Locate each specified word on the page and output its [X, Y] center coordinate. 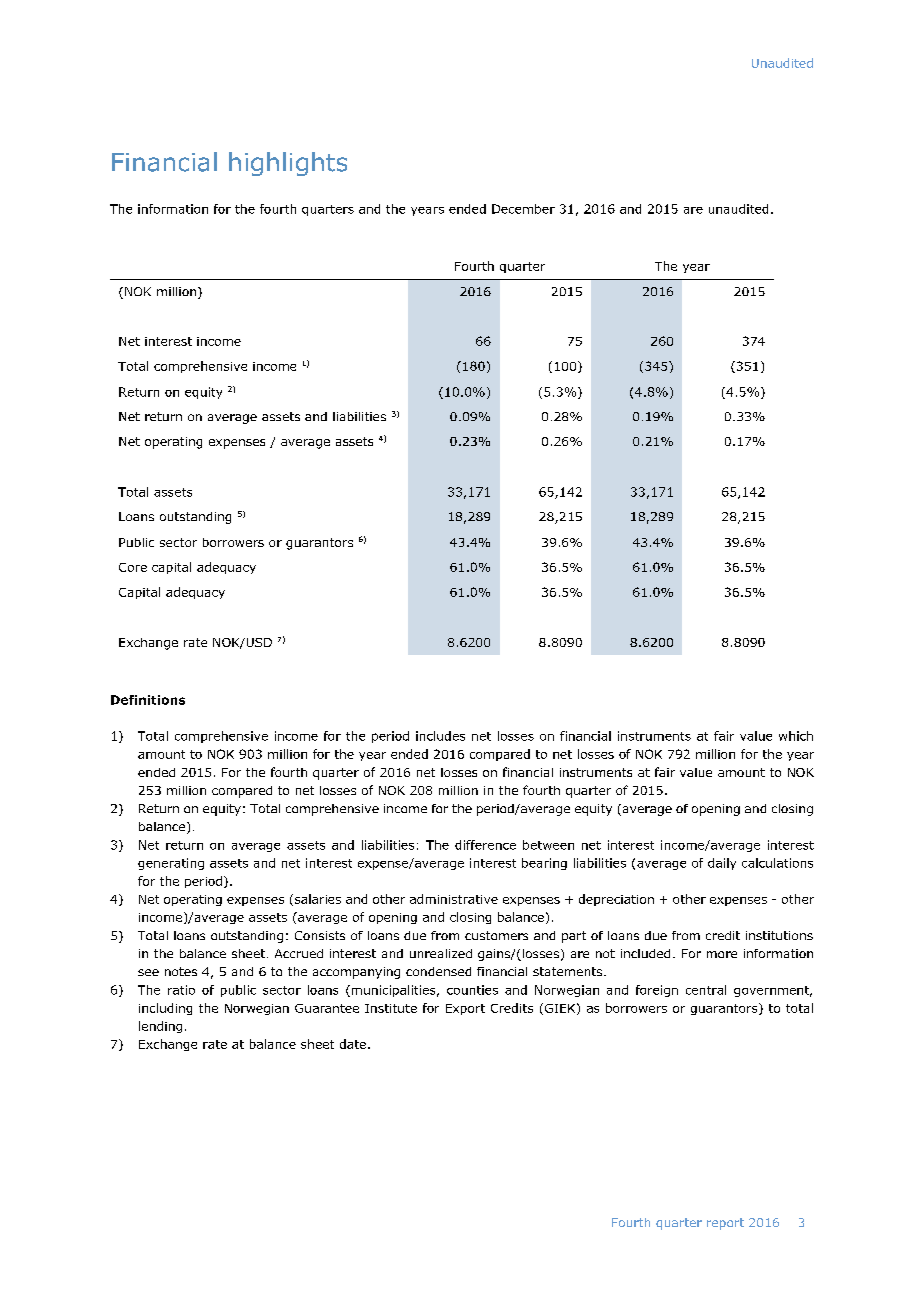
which [796, 736]
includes [440, 736]
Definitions [148, 700]
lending [160, 1027]
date [353, 1044]
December [523, 209]
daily [722, 864]
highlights [288, 164]
